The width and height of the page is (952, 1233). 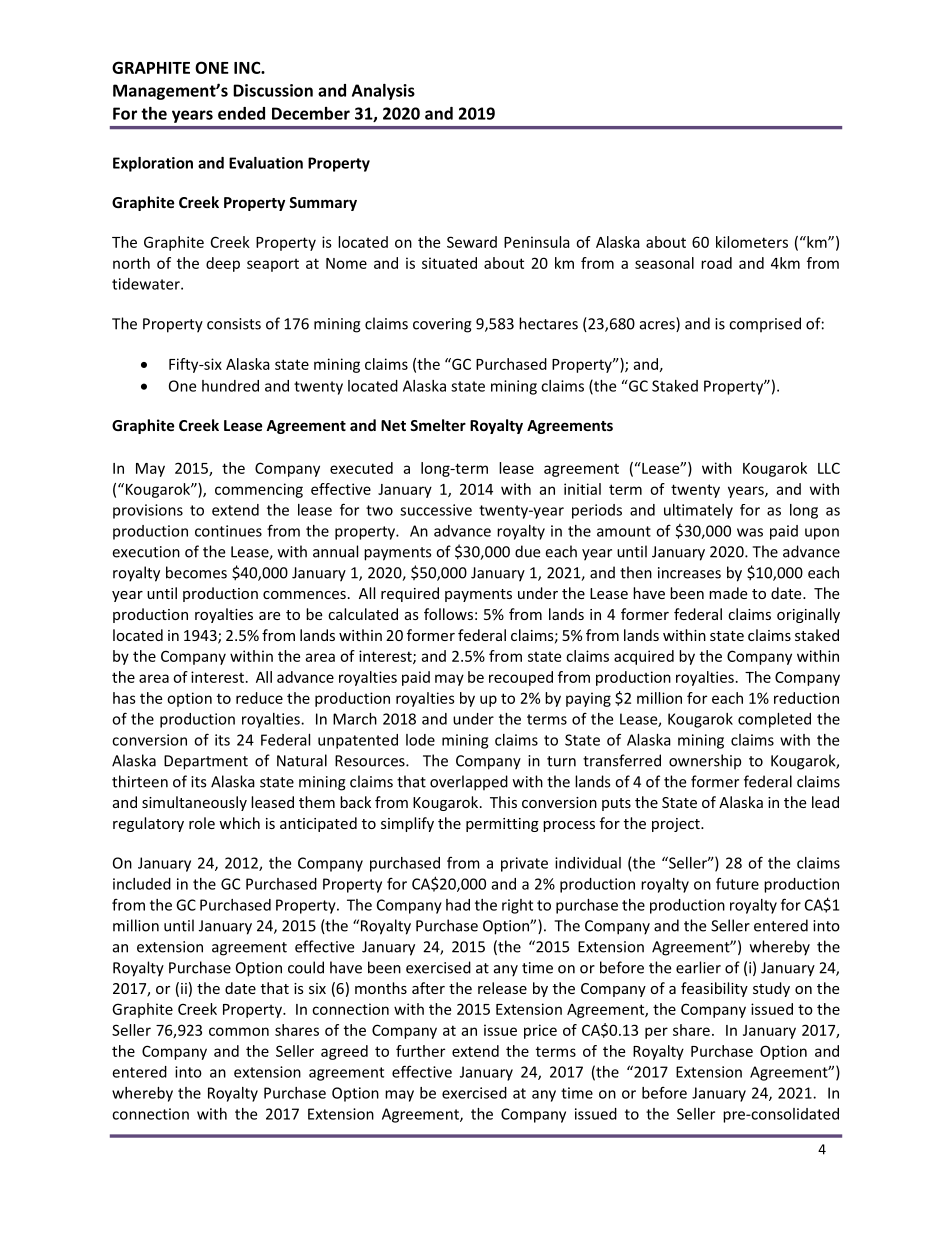 What do you see at coordinates (230, 386) in the page?
I see `hundred` at bounding box center [230, 386].
